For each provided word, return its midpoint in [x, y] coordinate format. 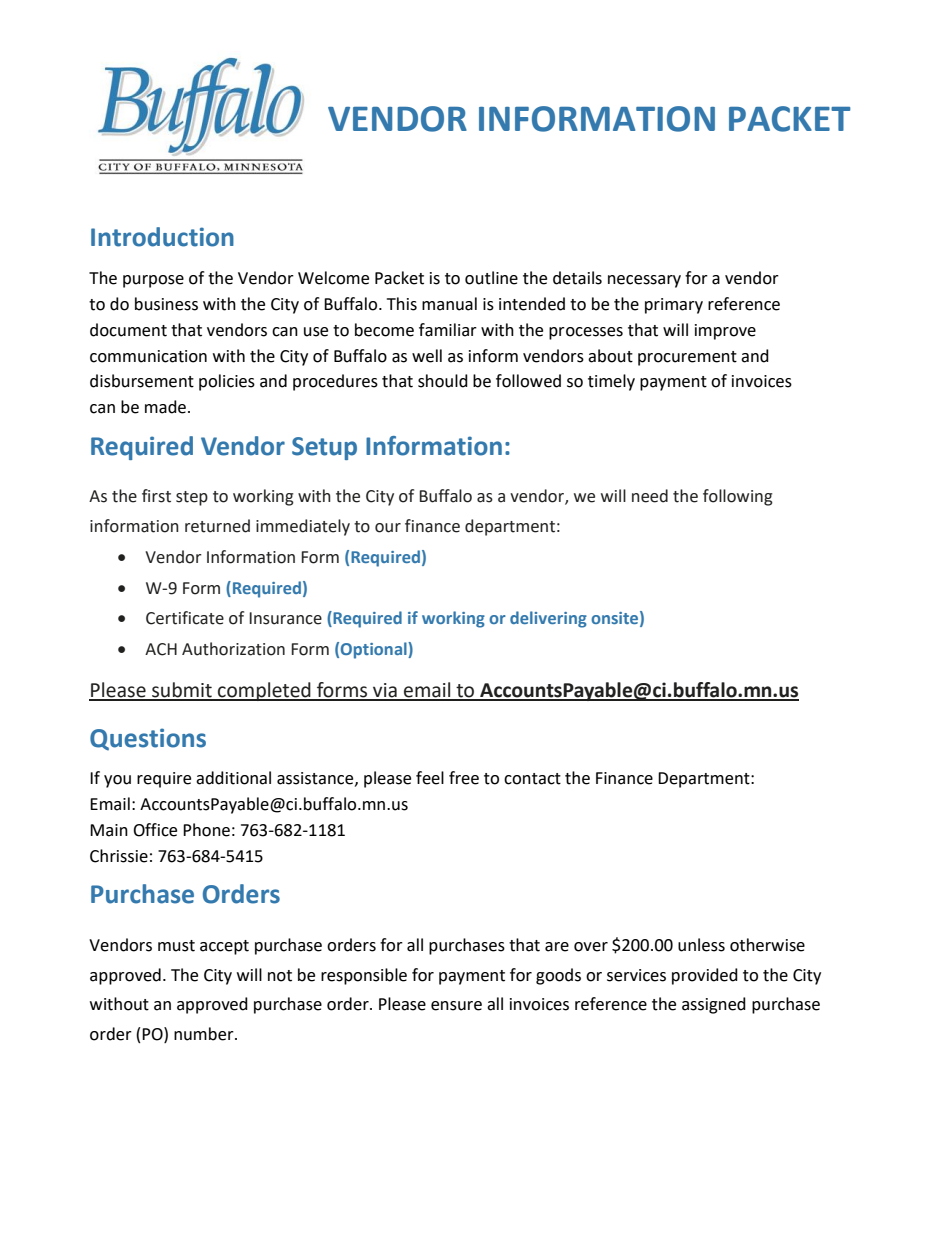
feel [430, 778]
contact [532, 779]
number [205, 1034]
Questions [148, 739]
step [192, 498]
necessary [644, 281]
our [388, 528]
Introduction [162, 237]
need [650, 496]
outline [491, 278]
